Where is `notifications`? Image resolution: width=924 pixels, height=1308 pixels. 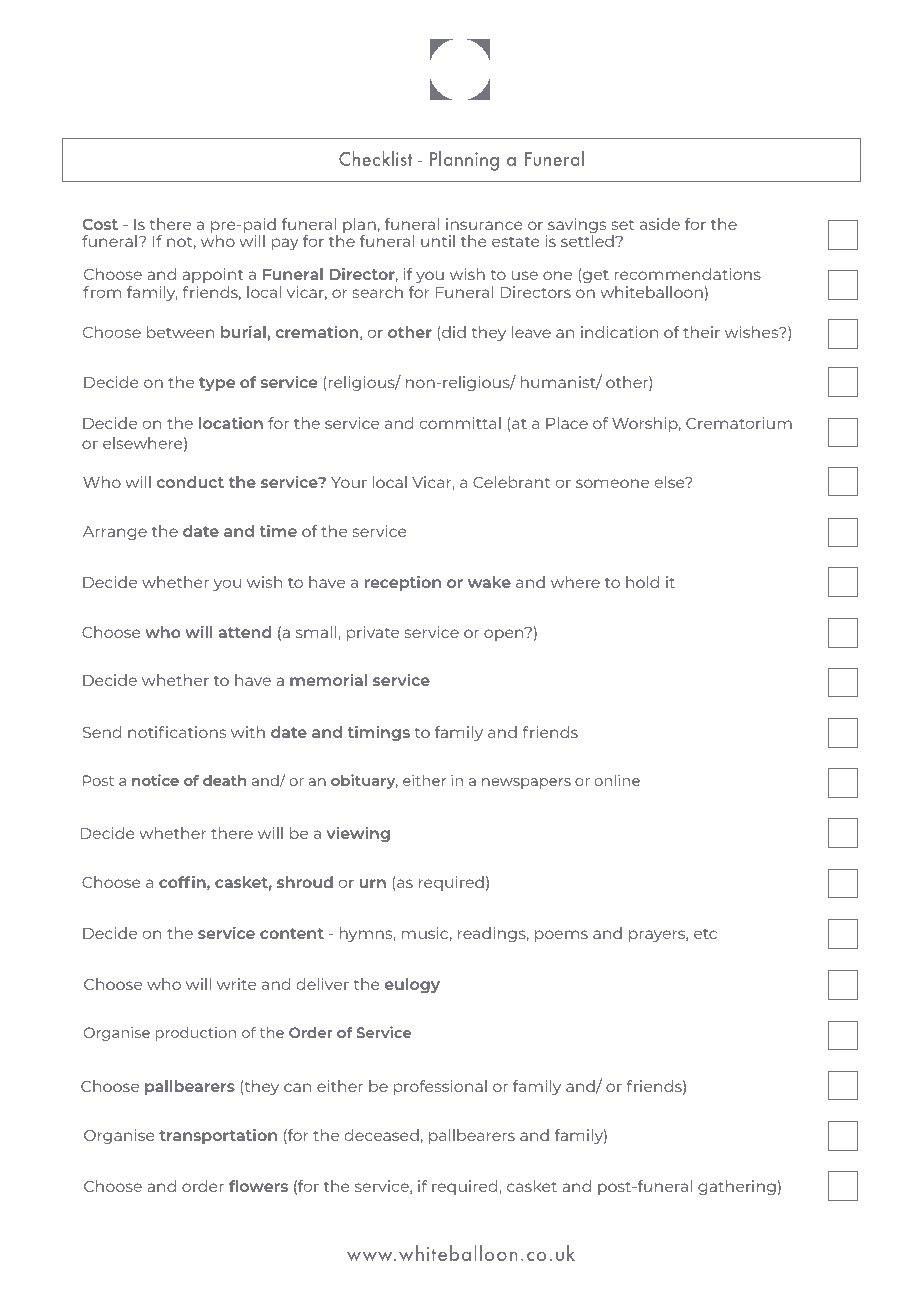
notifications is located at coordinates (177, 732).
